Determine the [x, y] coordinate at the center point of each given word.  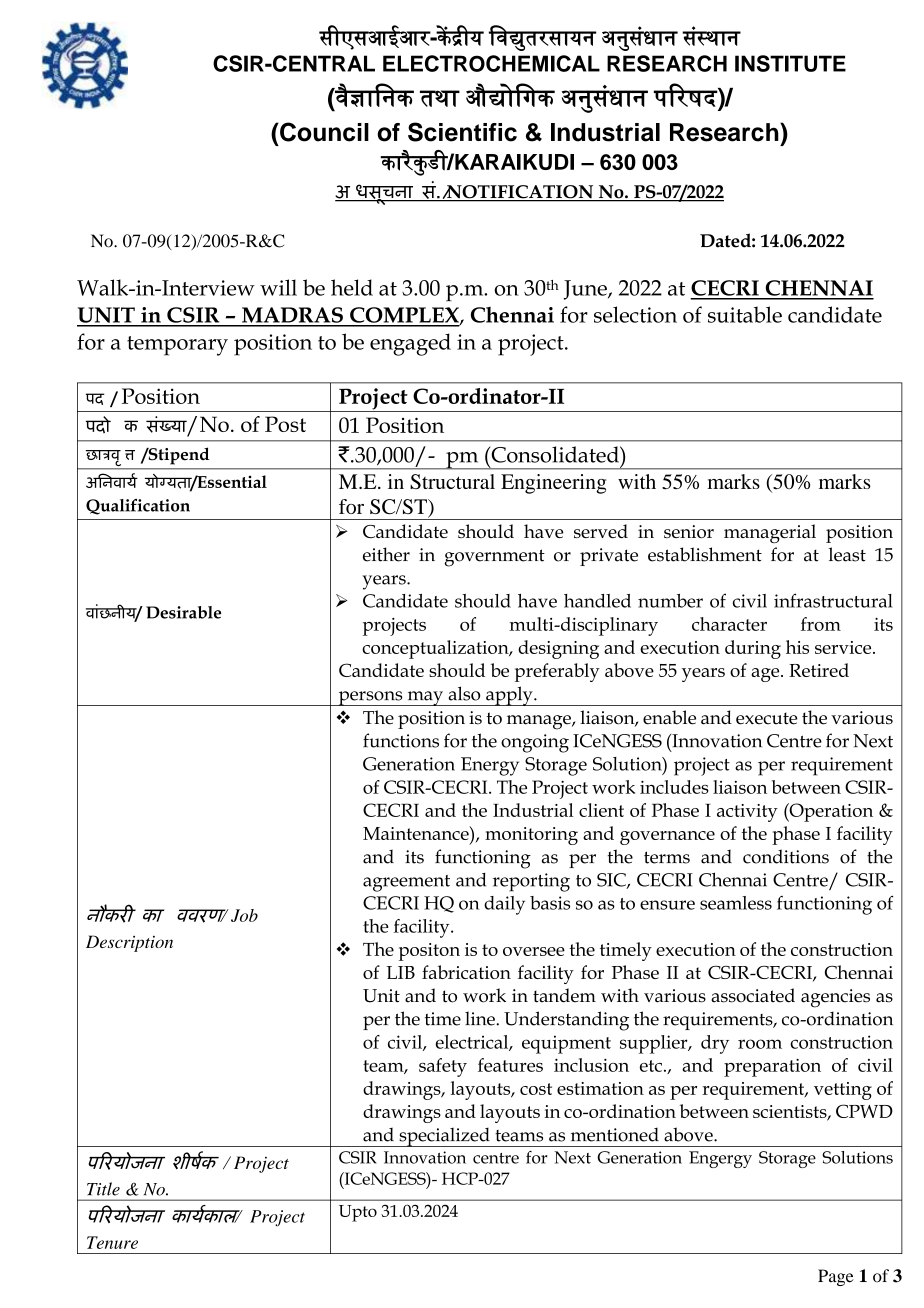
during [753, 649]
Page [836, 1277]
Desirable [183, 612]
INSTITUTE [790, 63]
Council [323, 132]
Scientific [462, 132]
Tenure [112, 1242]
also [464, 693]
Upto [358, 1213]
